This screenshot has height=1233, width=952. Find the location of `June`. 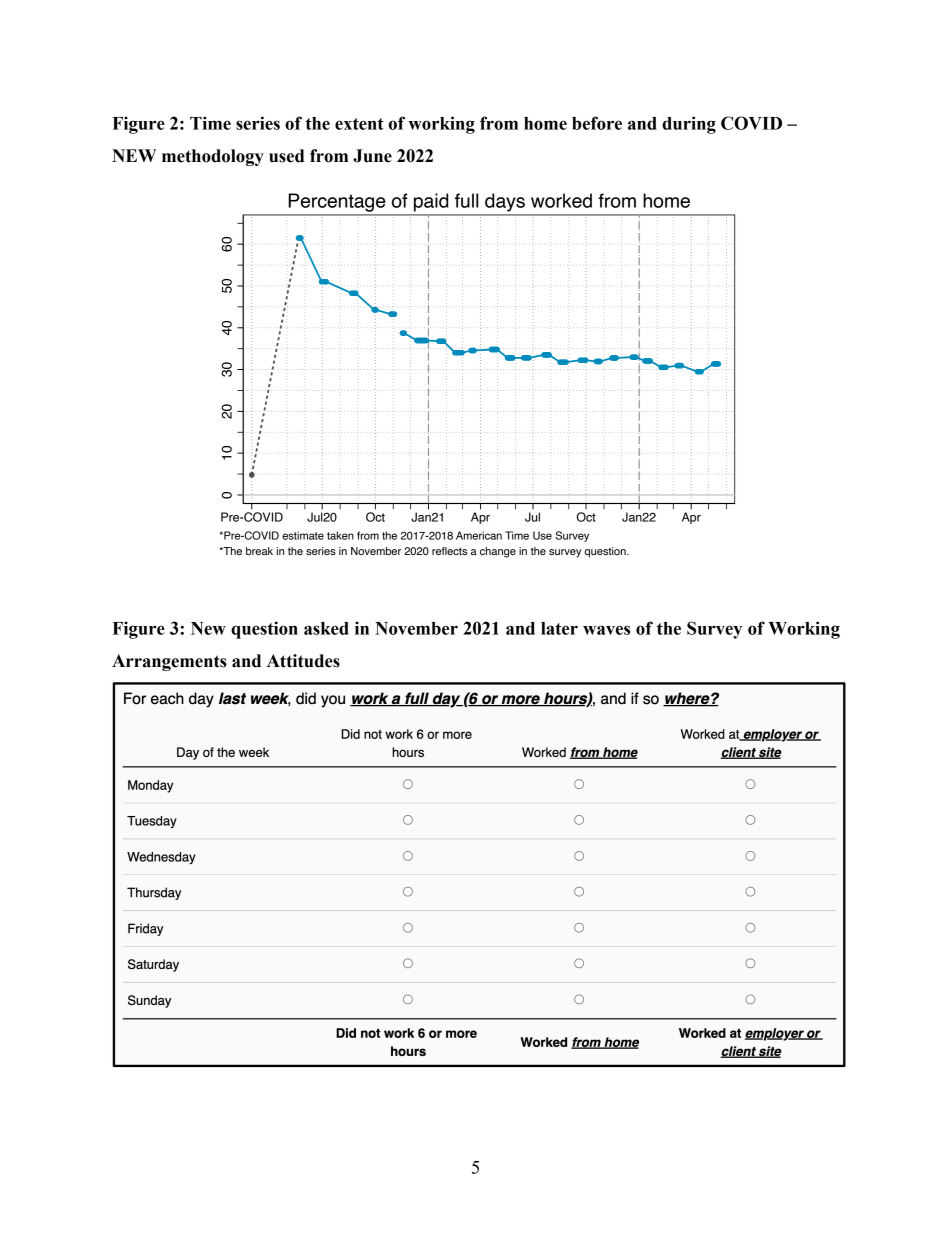

June is located at coordinates (372, 156).
